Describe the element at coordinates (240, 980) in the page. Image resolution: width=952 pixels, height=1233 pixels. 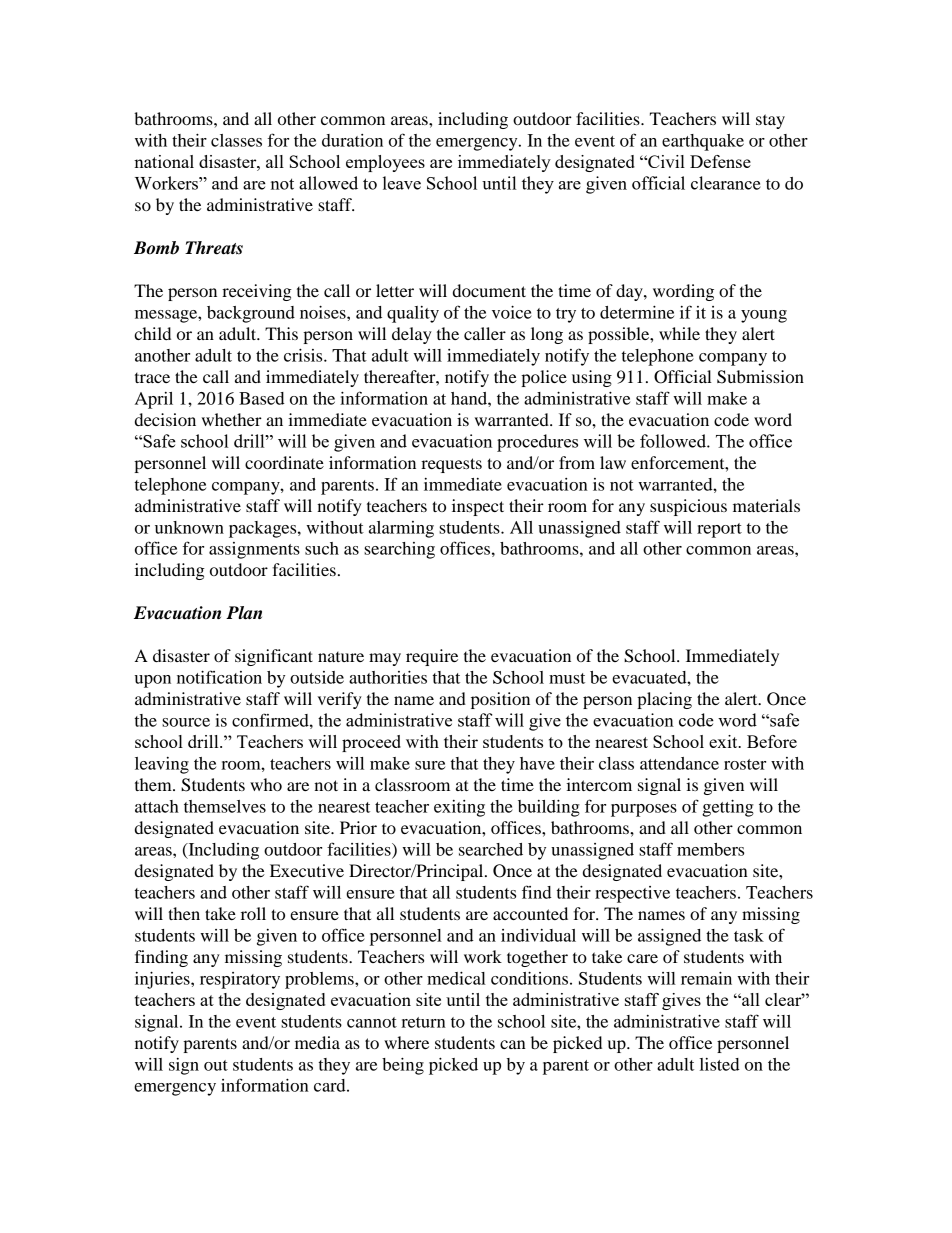
I see `respiratory` at that location.
